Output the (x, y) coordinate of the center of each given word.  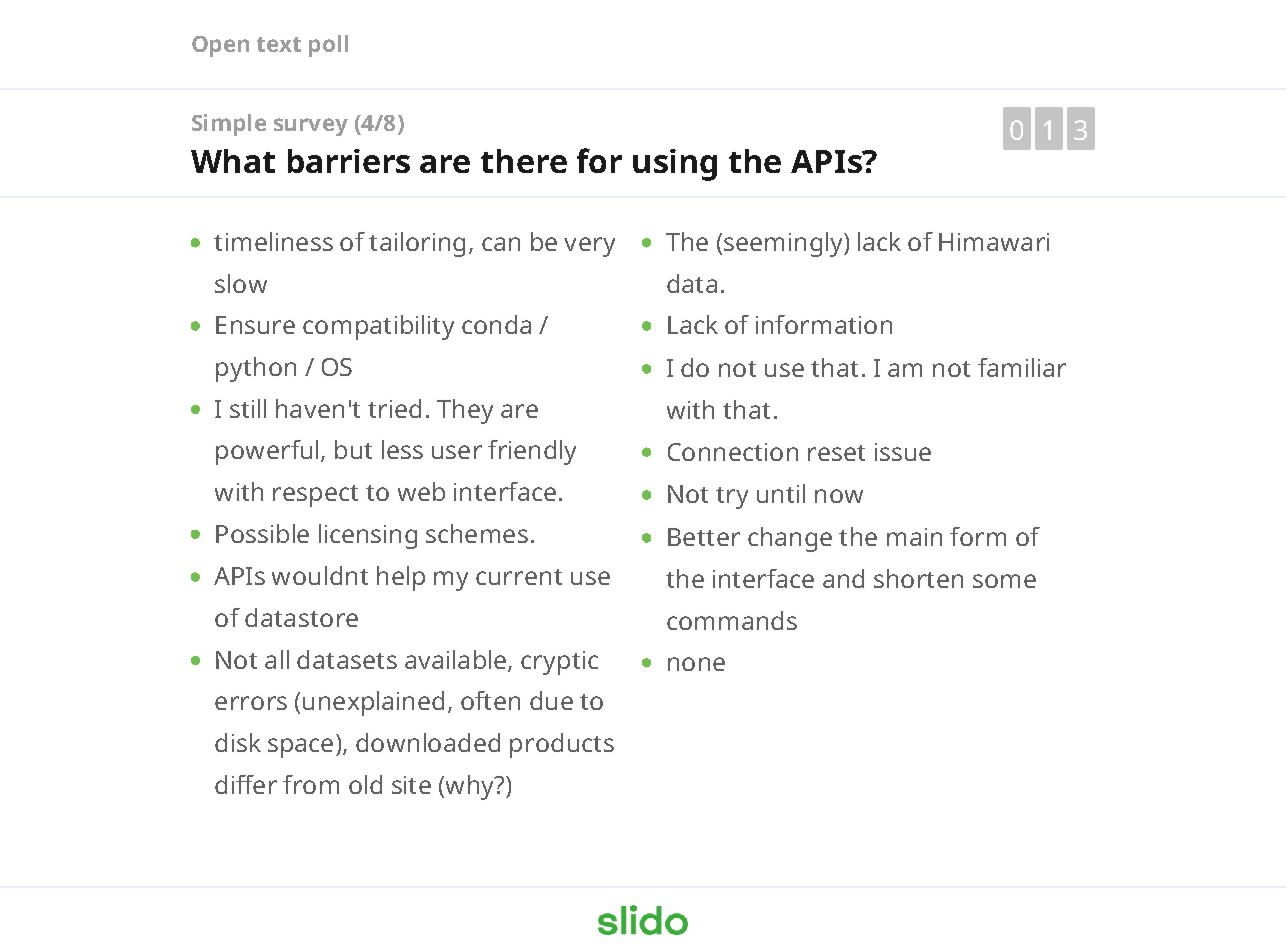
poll (328, 46)
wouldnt (320, 575)
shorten (918, 578)
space (300, 748)
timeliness (273, 241)
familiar (1022, 367)
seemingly (784, 244)
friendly (532, 452)
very (589, 247)
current (519, 577)
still (248, 408)
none (696, 664)
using (675, 165)
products (562, 745)
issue (903, 452)
